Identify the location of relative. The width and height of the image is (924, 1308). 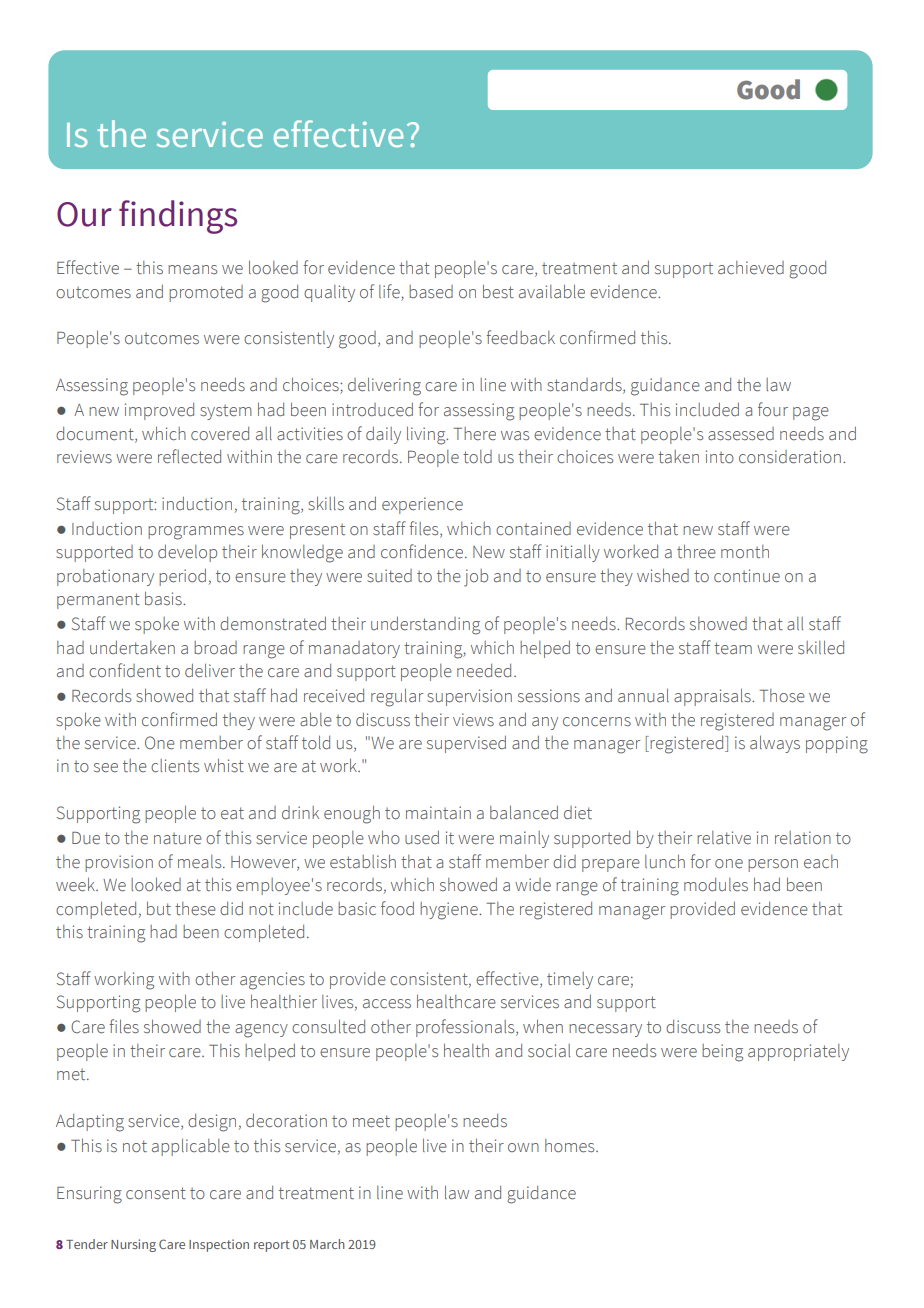
(724, 838).
